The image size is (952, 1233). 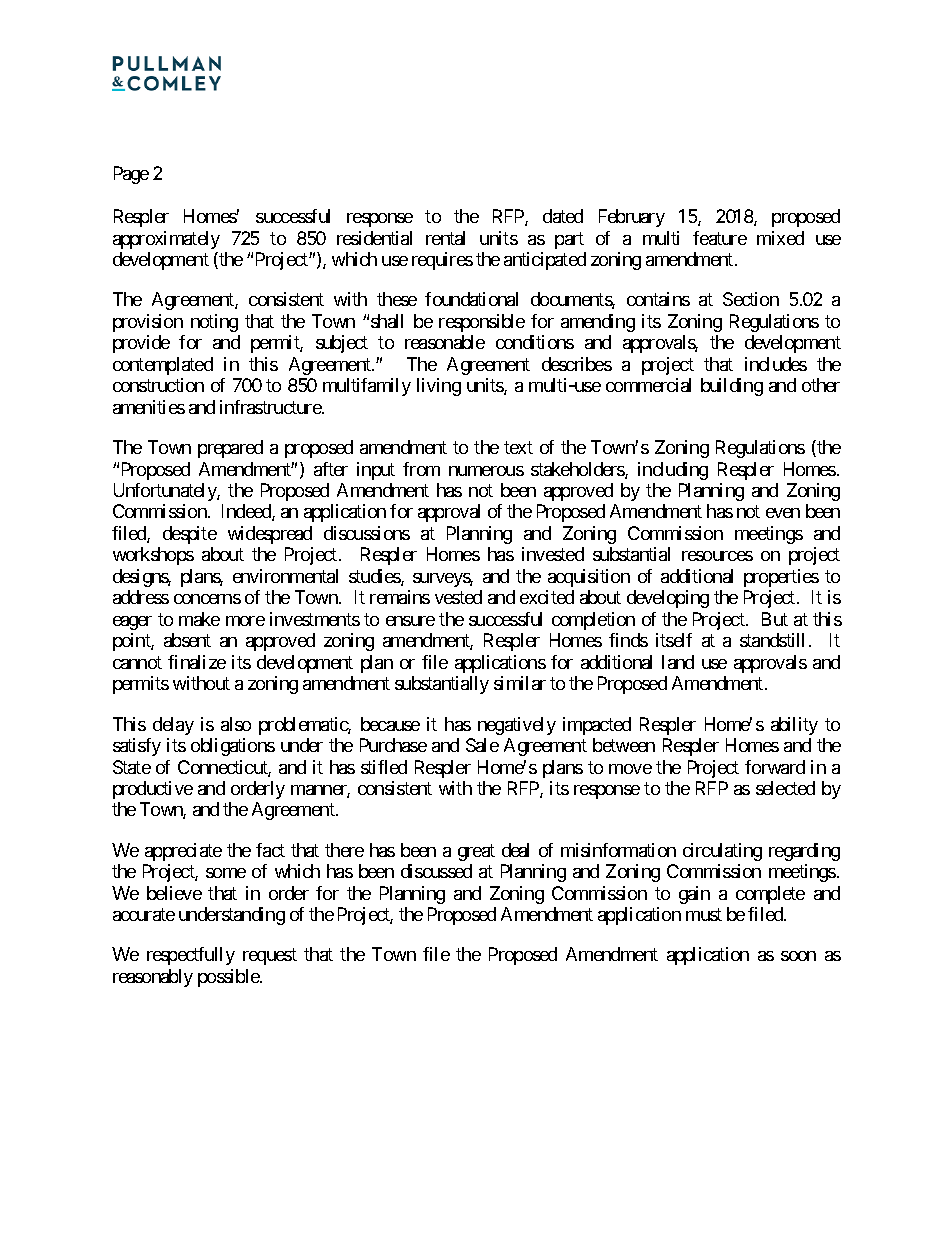 What do you see at coordinates (772, 640) in the image?
I see `standstill` at bounding box center [772, 640].
